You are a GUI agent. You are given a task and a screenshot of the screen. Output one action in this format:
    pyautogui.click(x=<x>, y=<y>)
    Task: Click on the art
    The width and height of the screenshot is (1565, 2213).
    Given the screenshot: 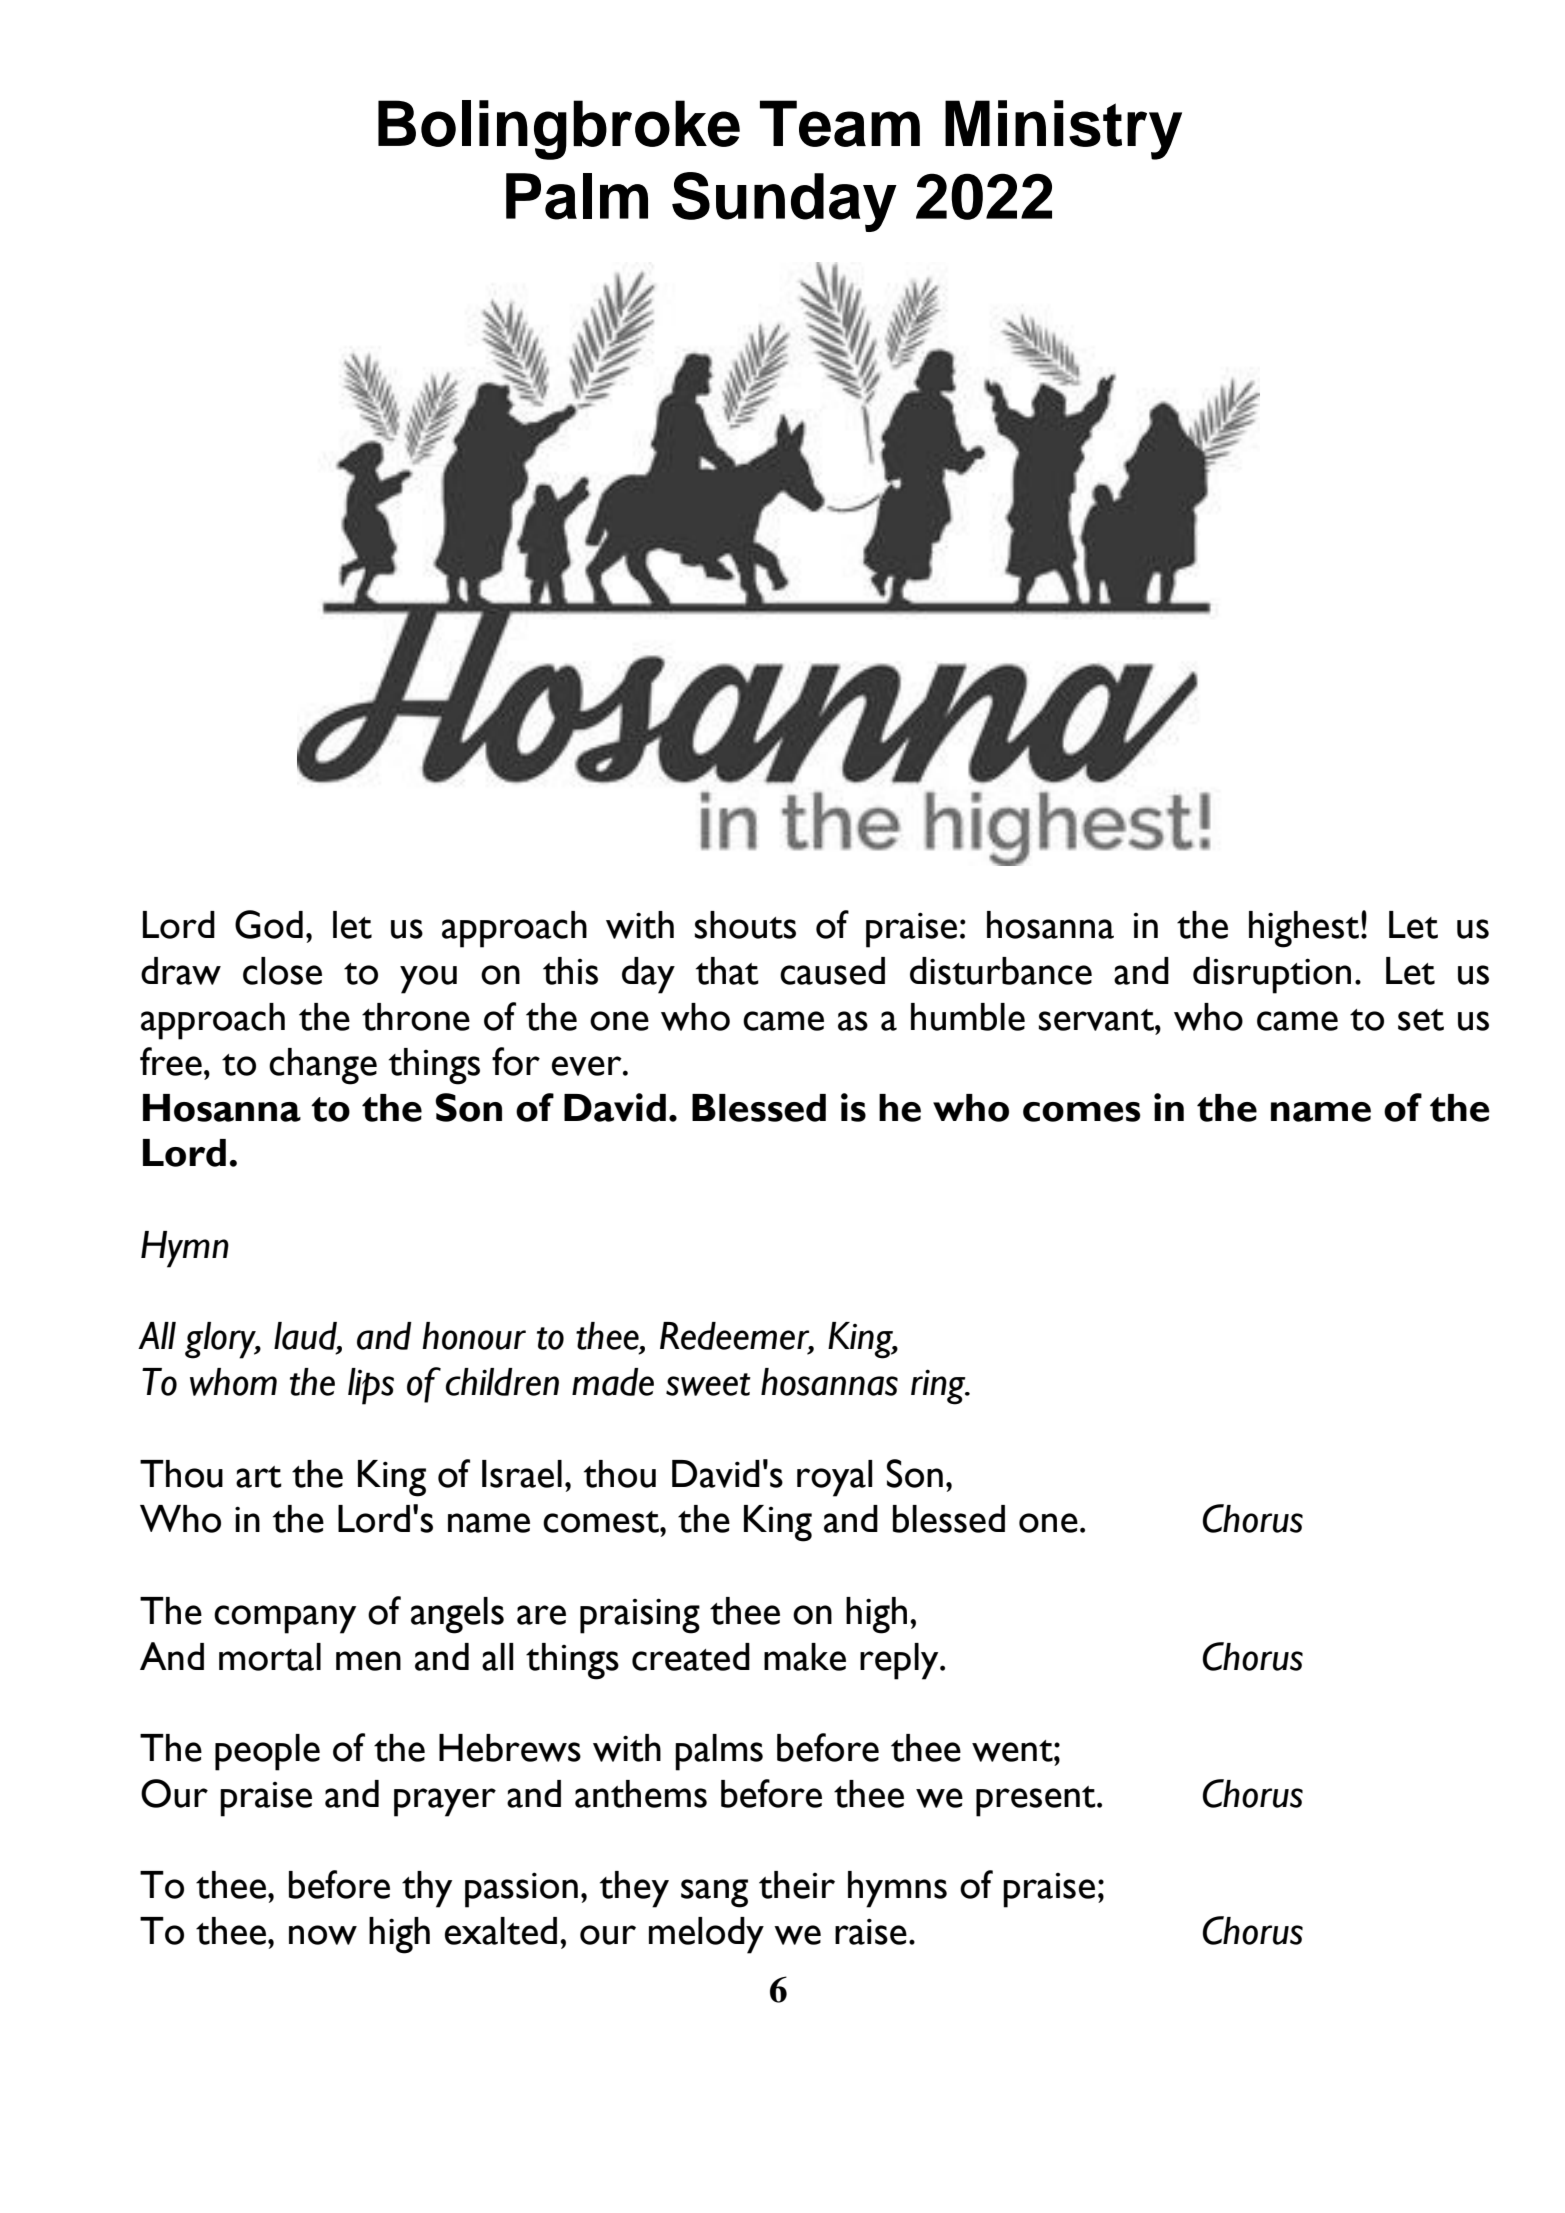 What is the action you would take?
    pyautogui.click(x=259, y=1477)
